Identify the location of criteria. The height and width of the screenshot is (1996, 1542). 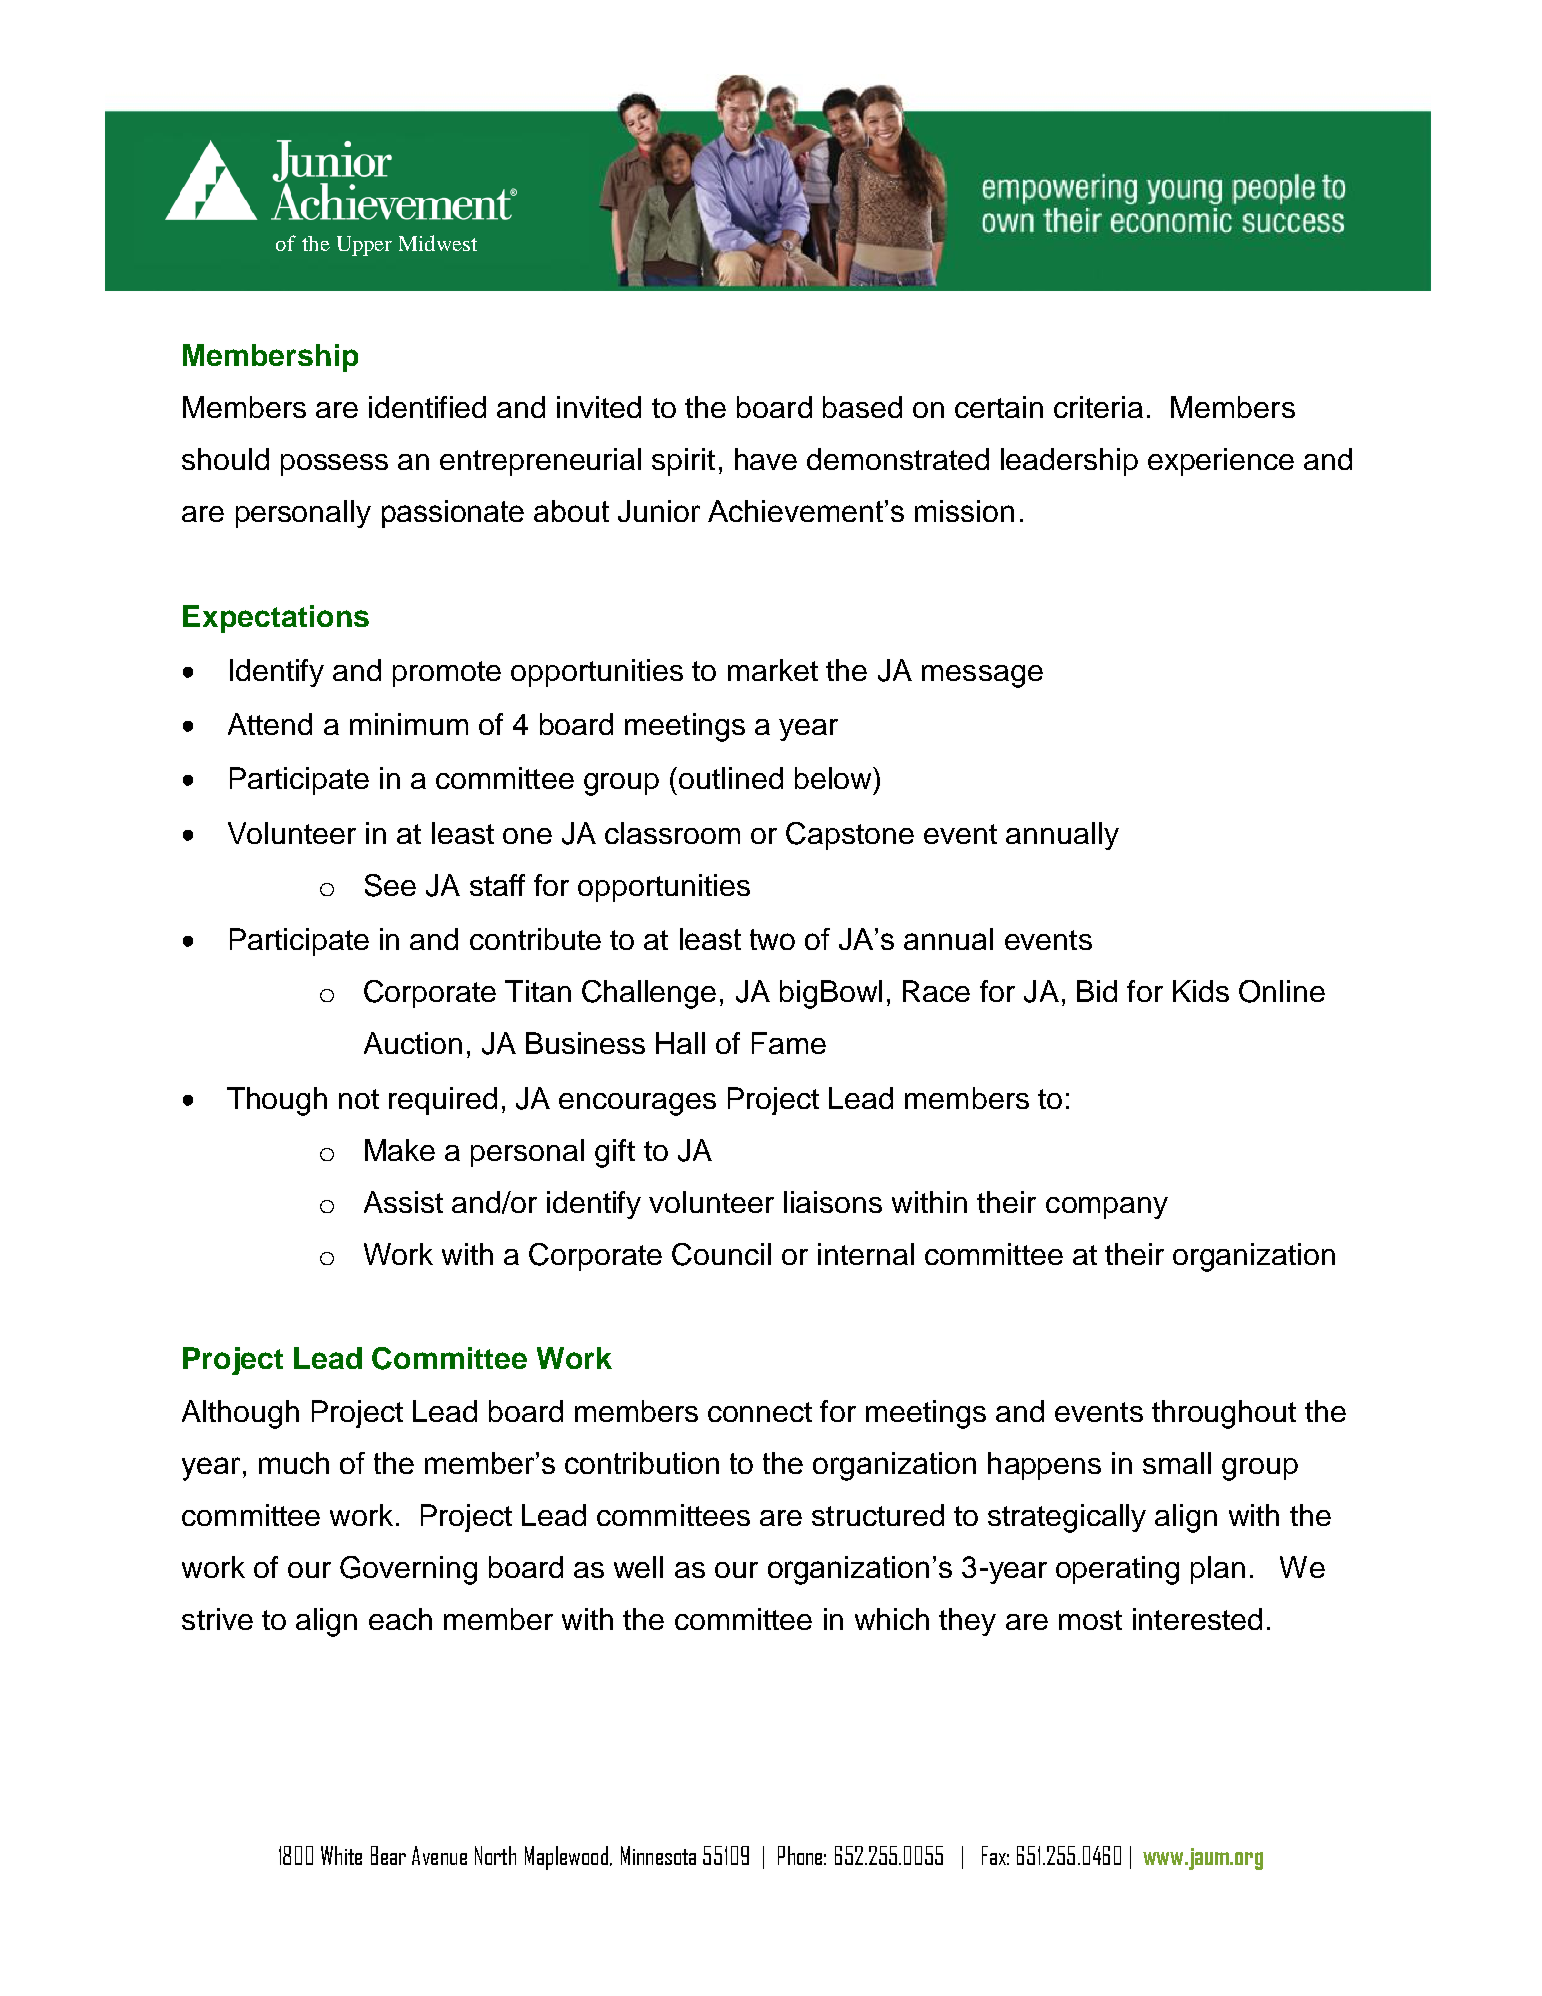
(1098, 407).
